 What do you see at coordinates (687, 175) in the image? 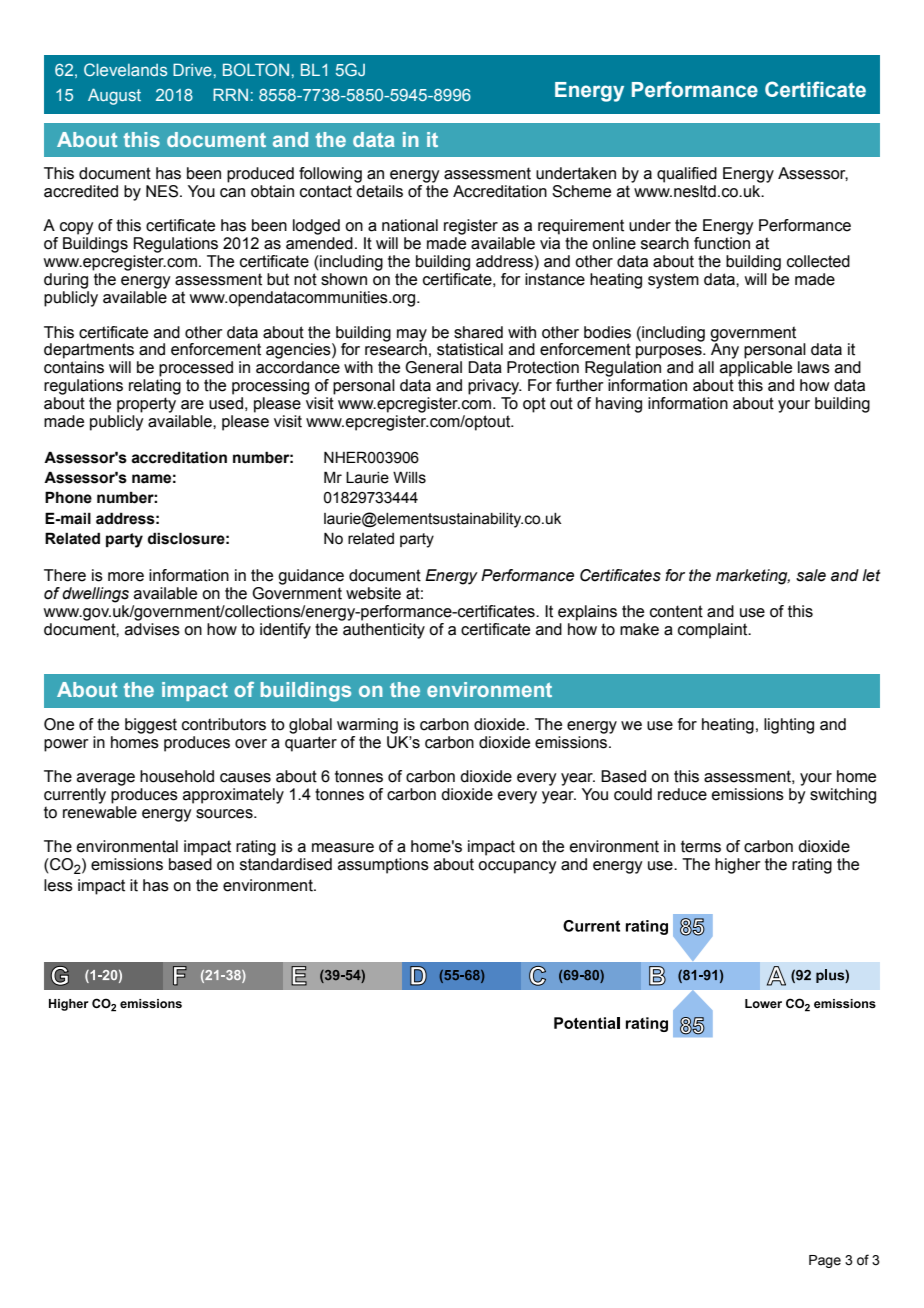
I see `qualified` at bounding box center [687, 175].
